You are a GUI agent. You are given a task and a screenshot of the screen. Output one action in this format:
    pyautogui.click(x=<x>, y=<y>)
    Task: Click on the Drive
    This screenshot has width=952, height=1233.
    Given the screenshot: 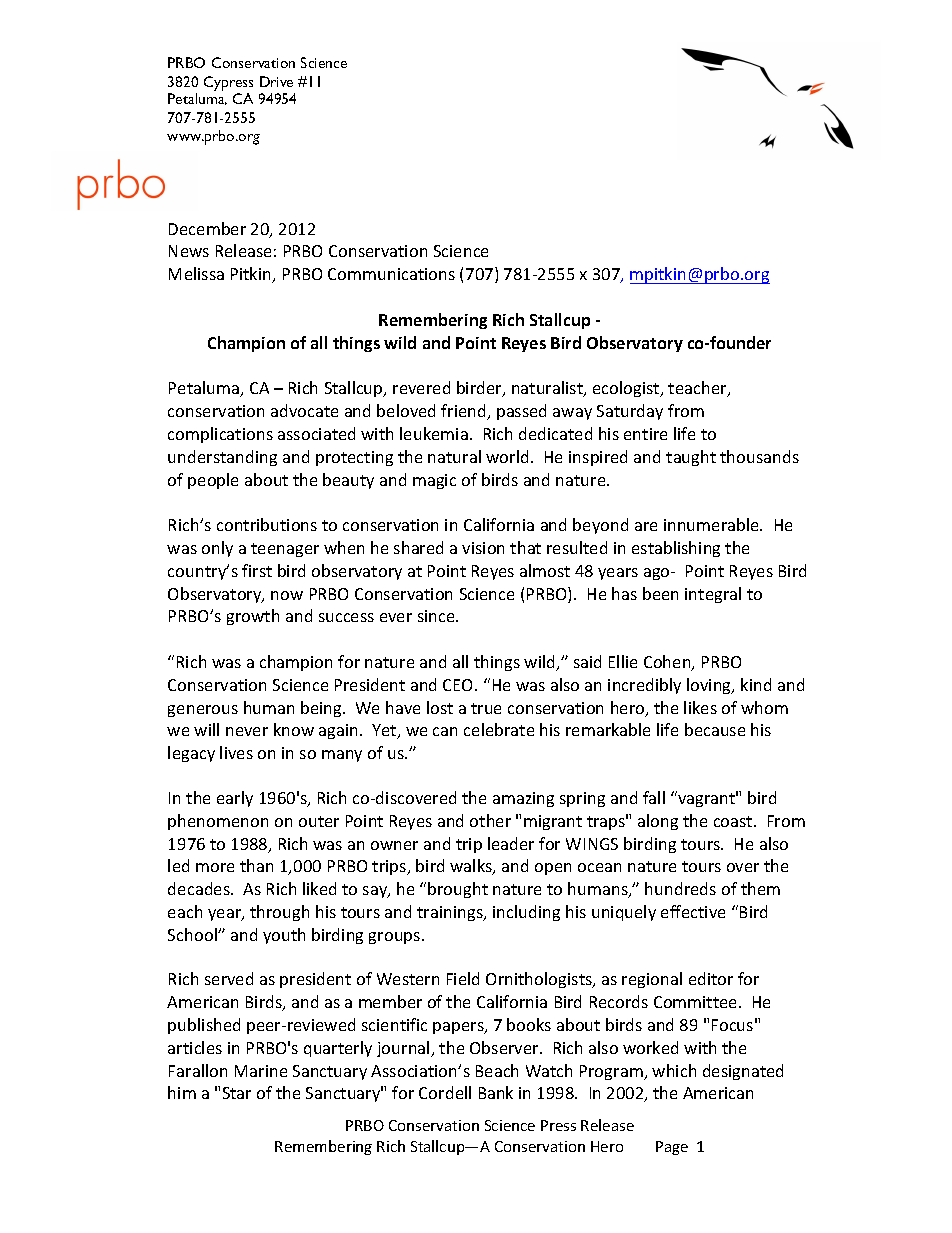 What is the action you would take?
    pyautogui.click(x=276, y=81)
